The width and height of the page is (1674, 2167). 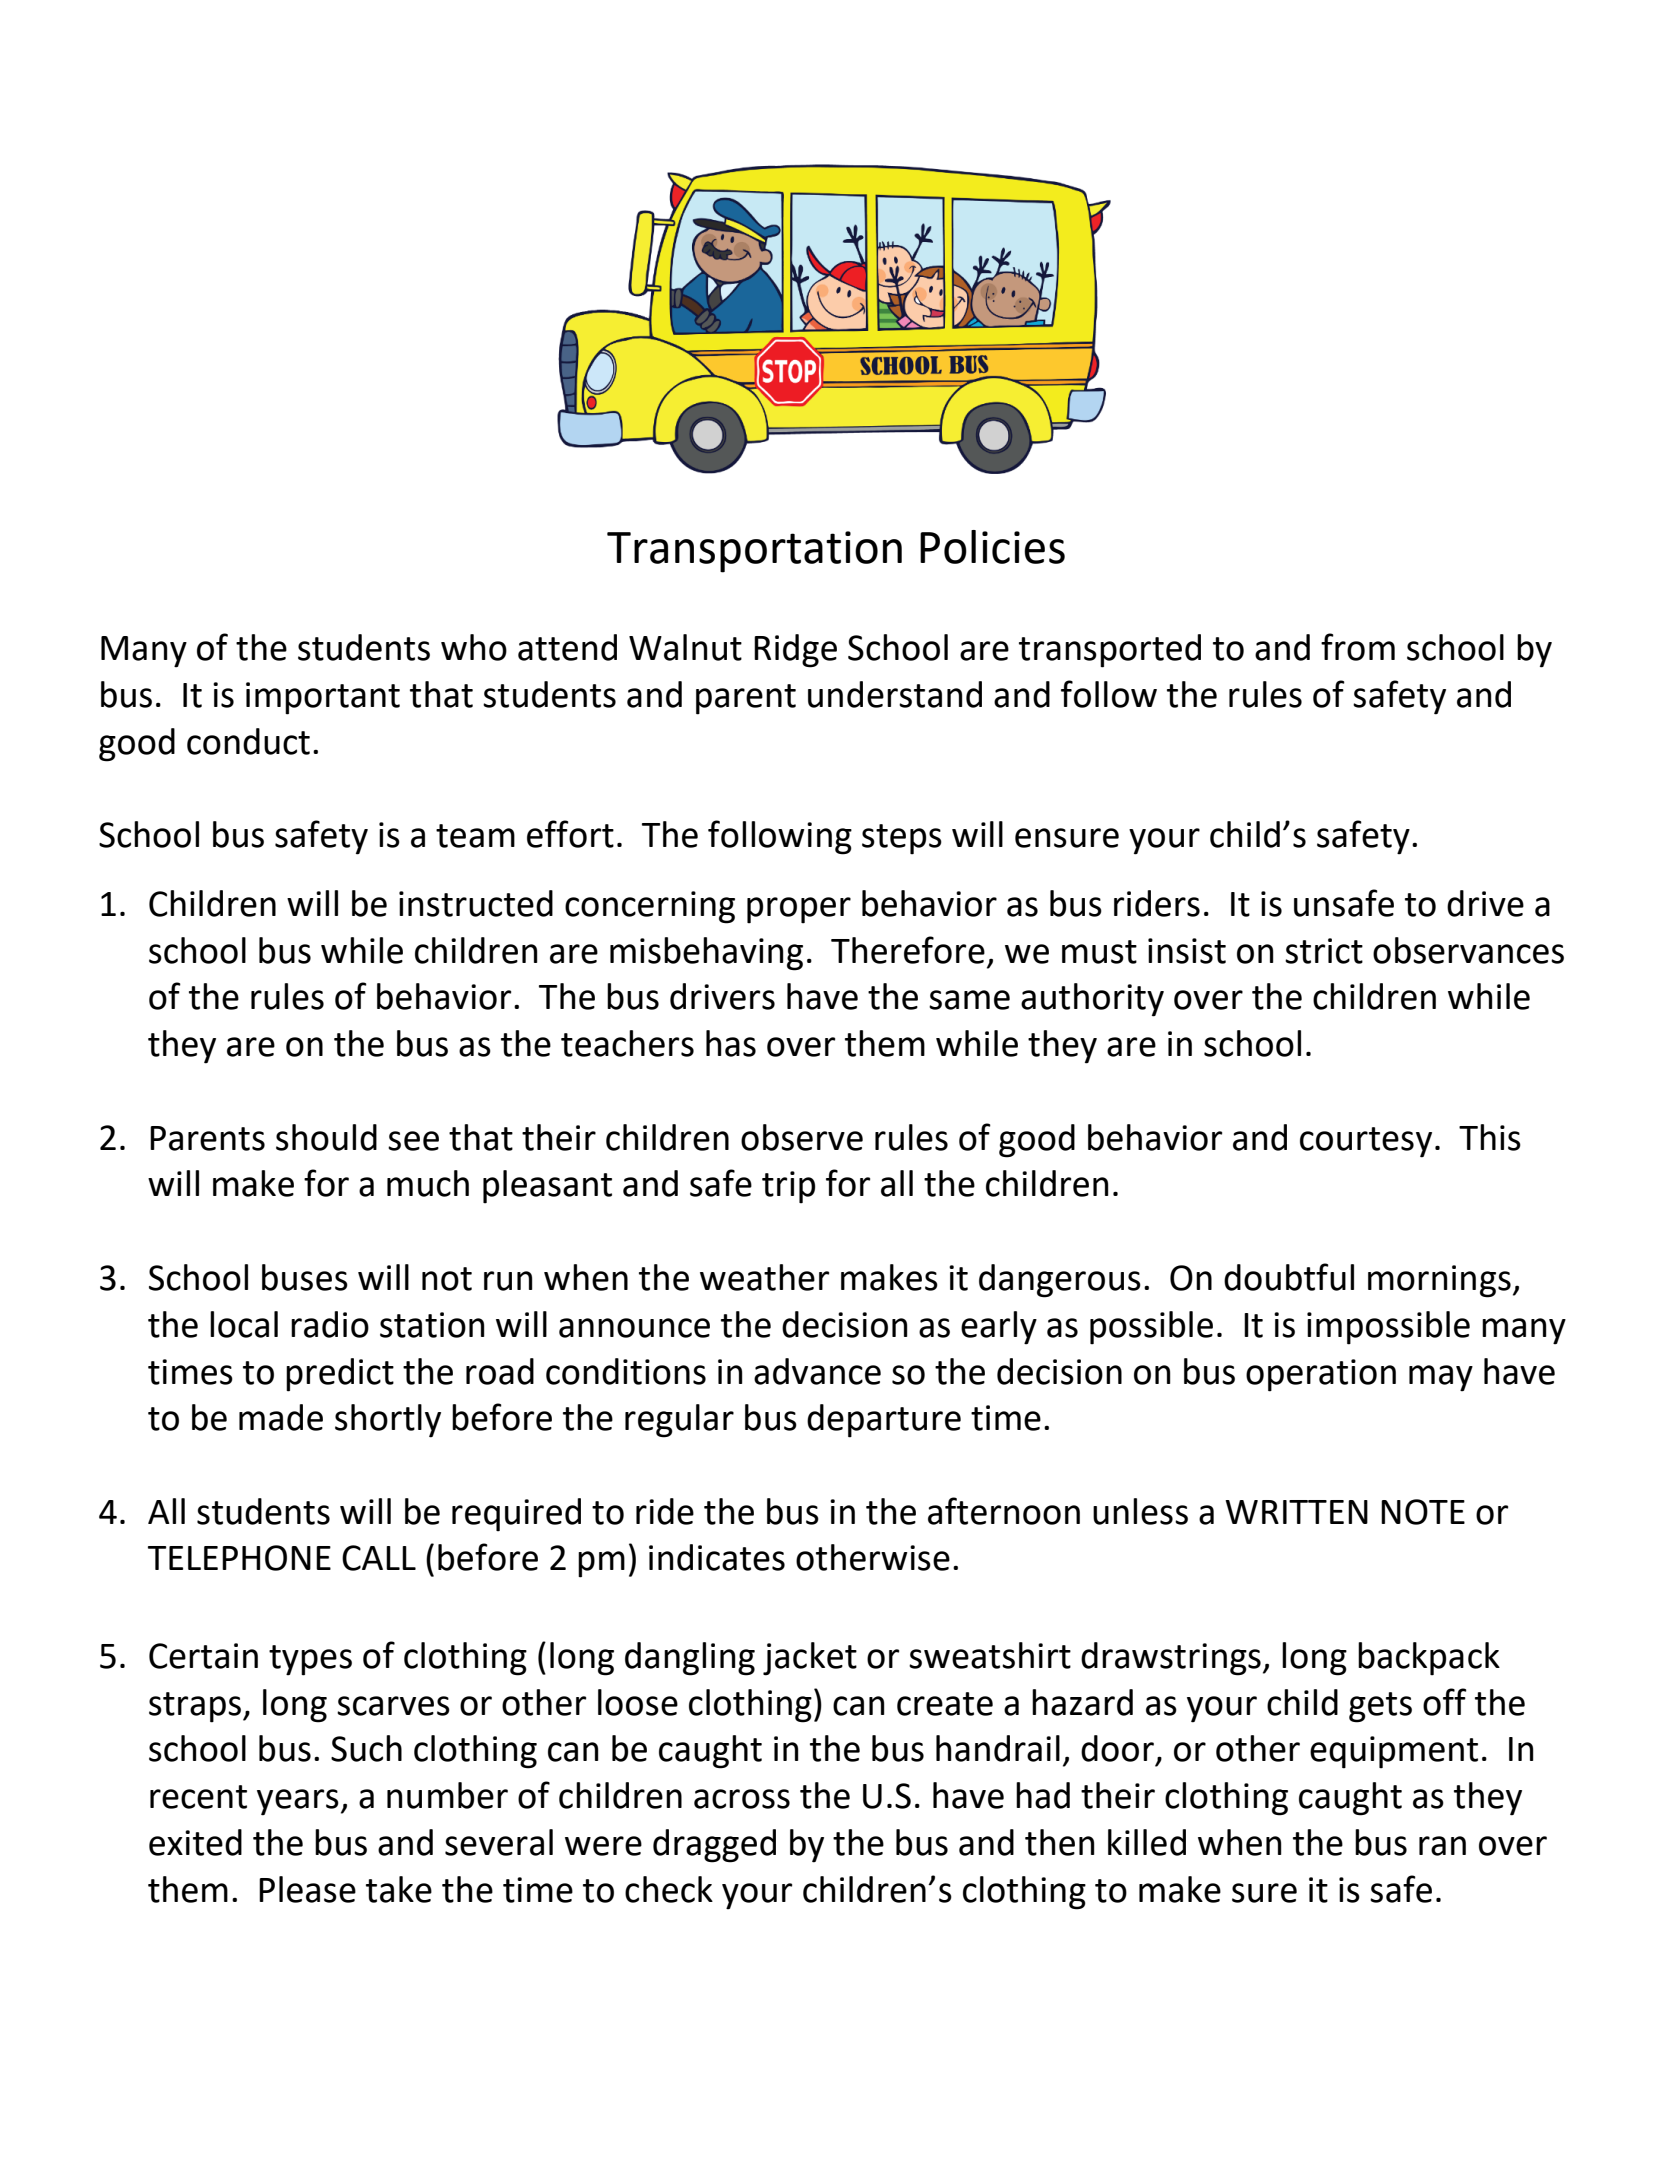 What do you see at coordinates (754, 552) in the page?
I see `Transportation` at bounding box center [754, 552].
